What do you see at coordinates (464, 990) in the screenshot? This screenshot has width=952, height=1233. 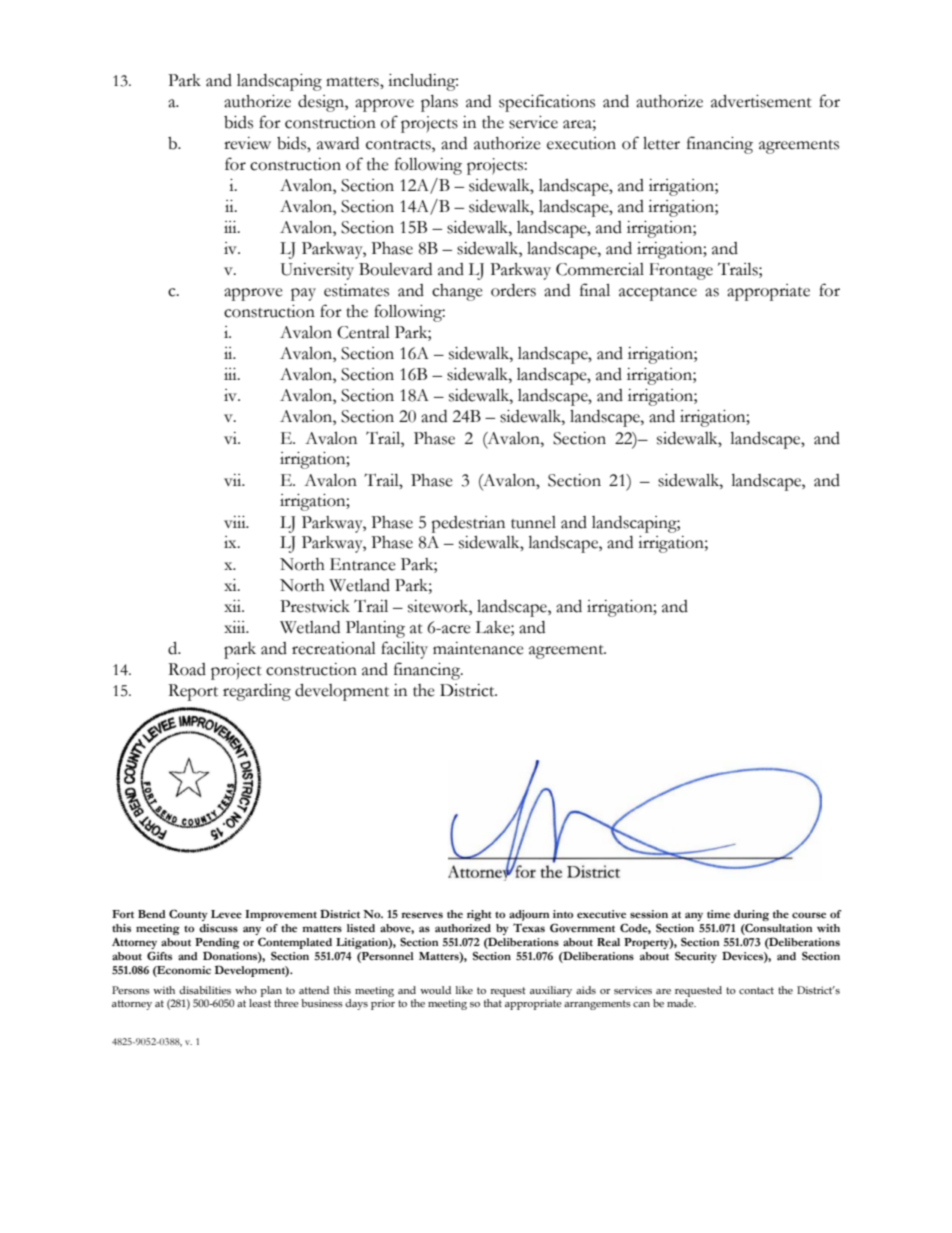 I see `like` at bounding box center [464, 990].
